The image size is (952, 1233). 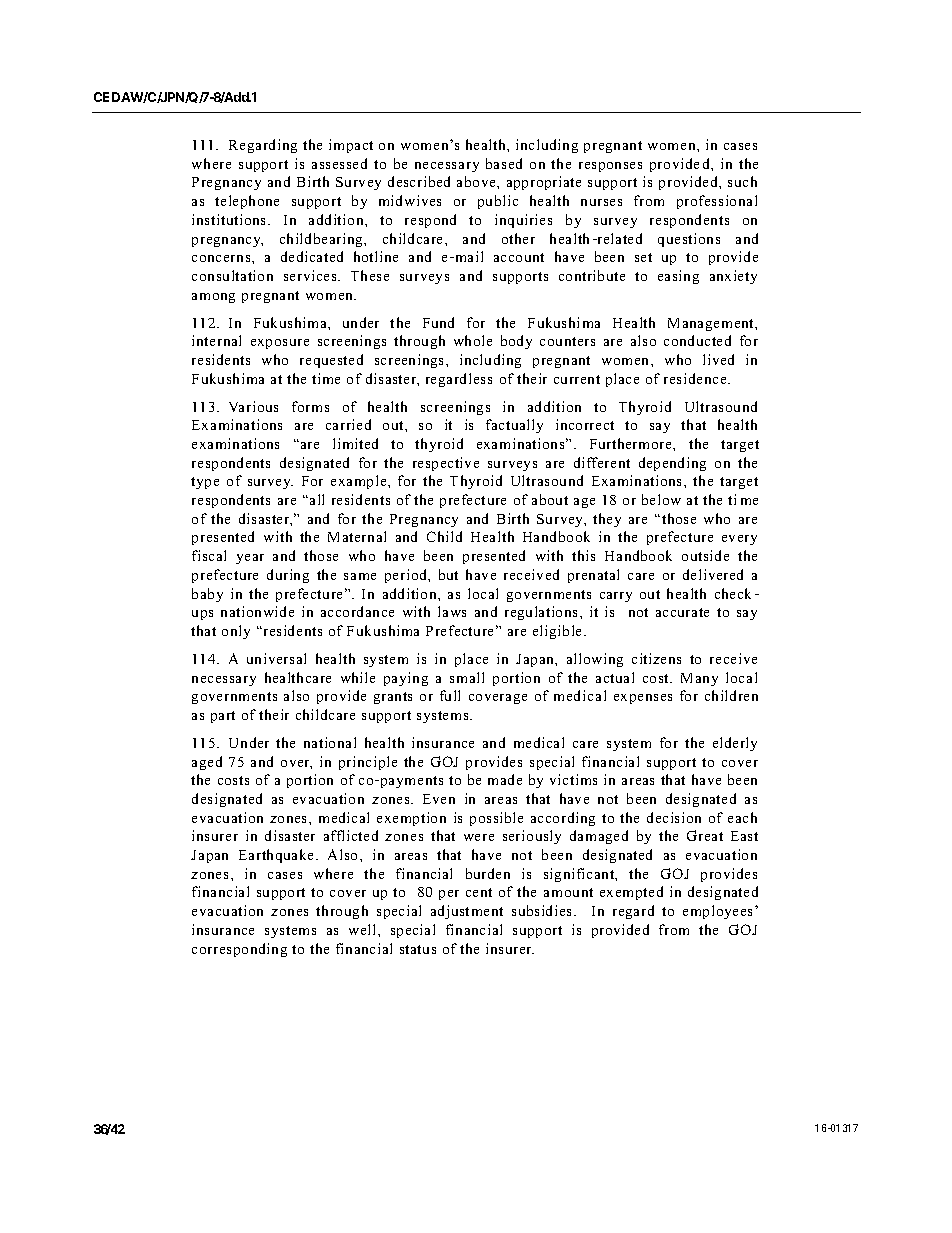 What do you see at coordinates (719, 912) in the screenshot?
I see `employees` at bounding box center [719, 912].
